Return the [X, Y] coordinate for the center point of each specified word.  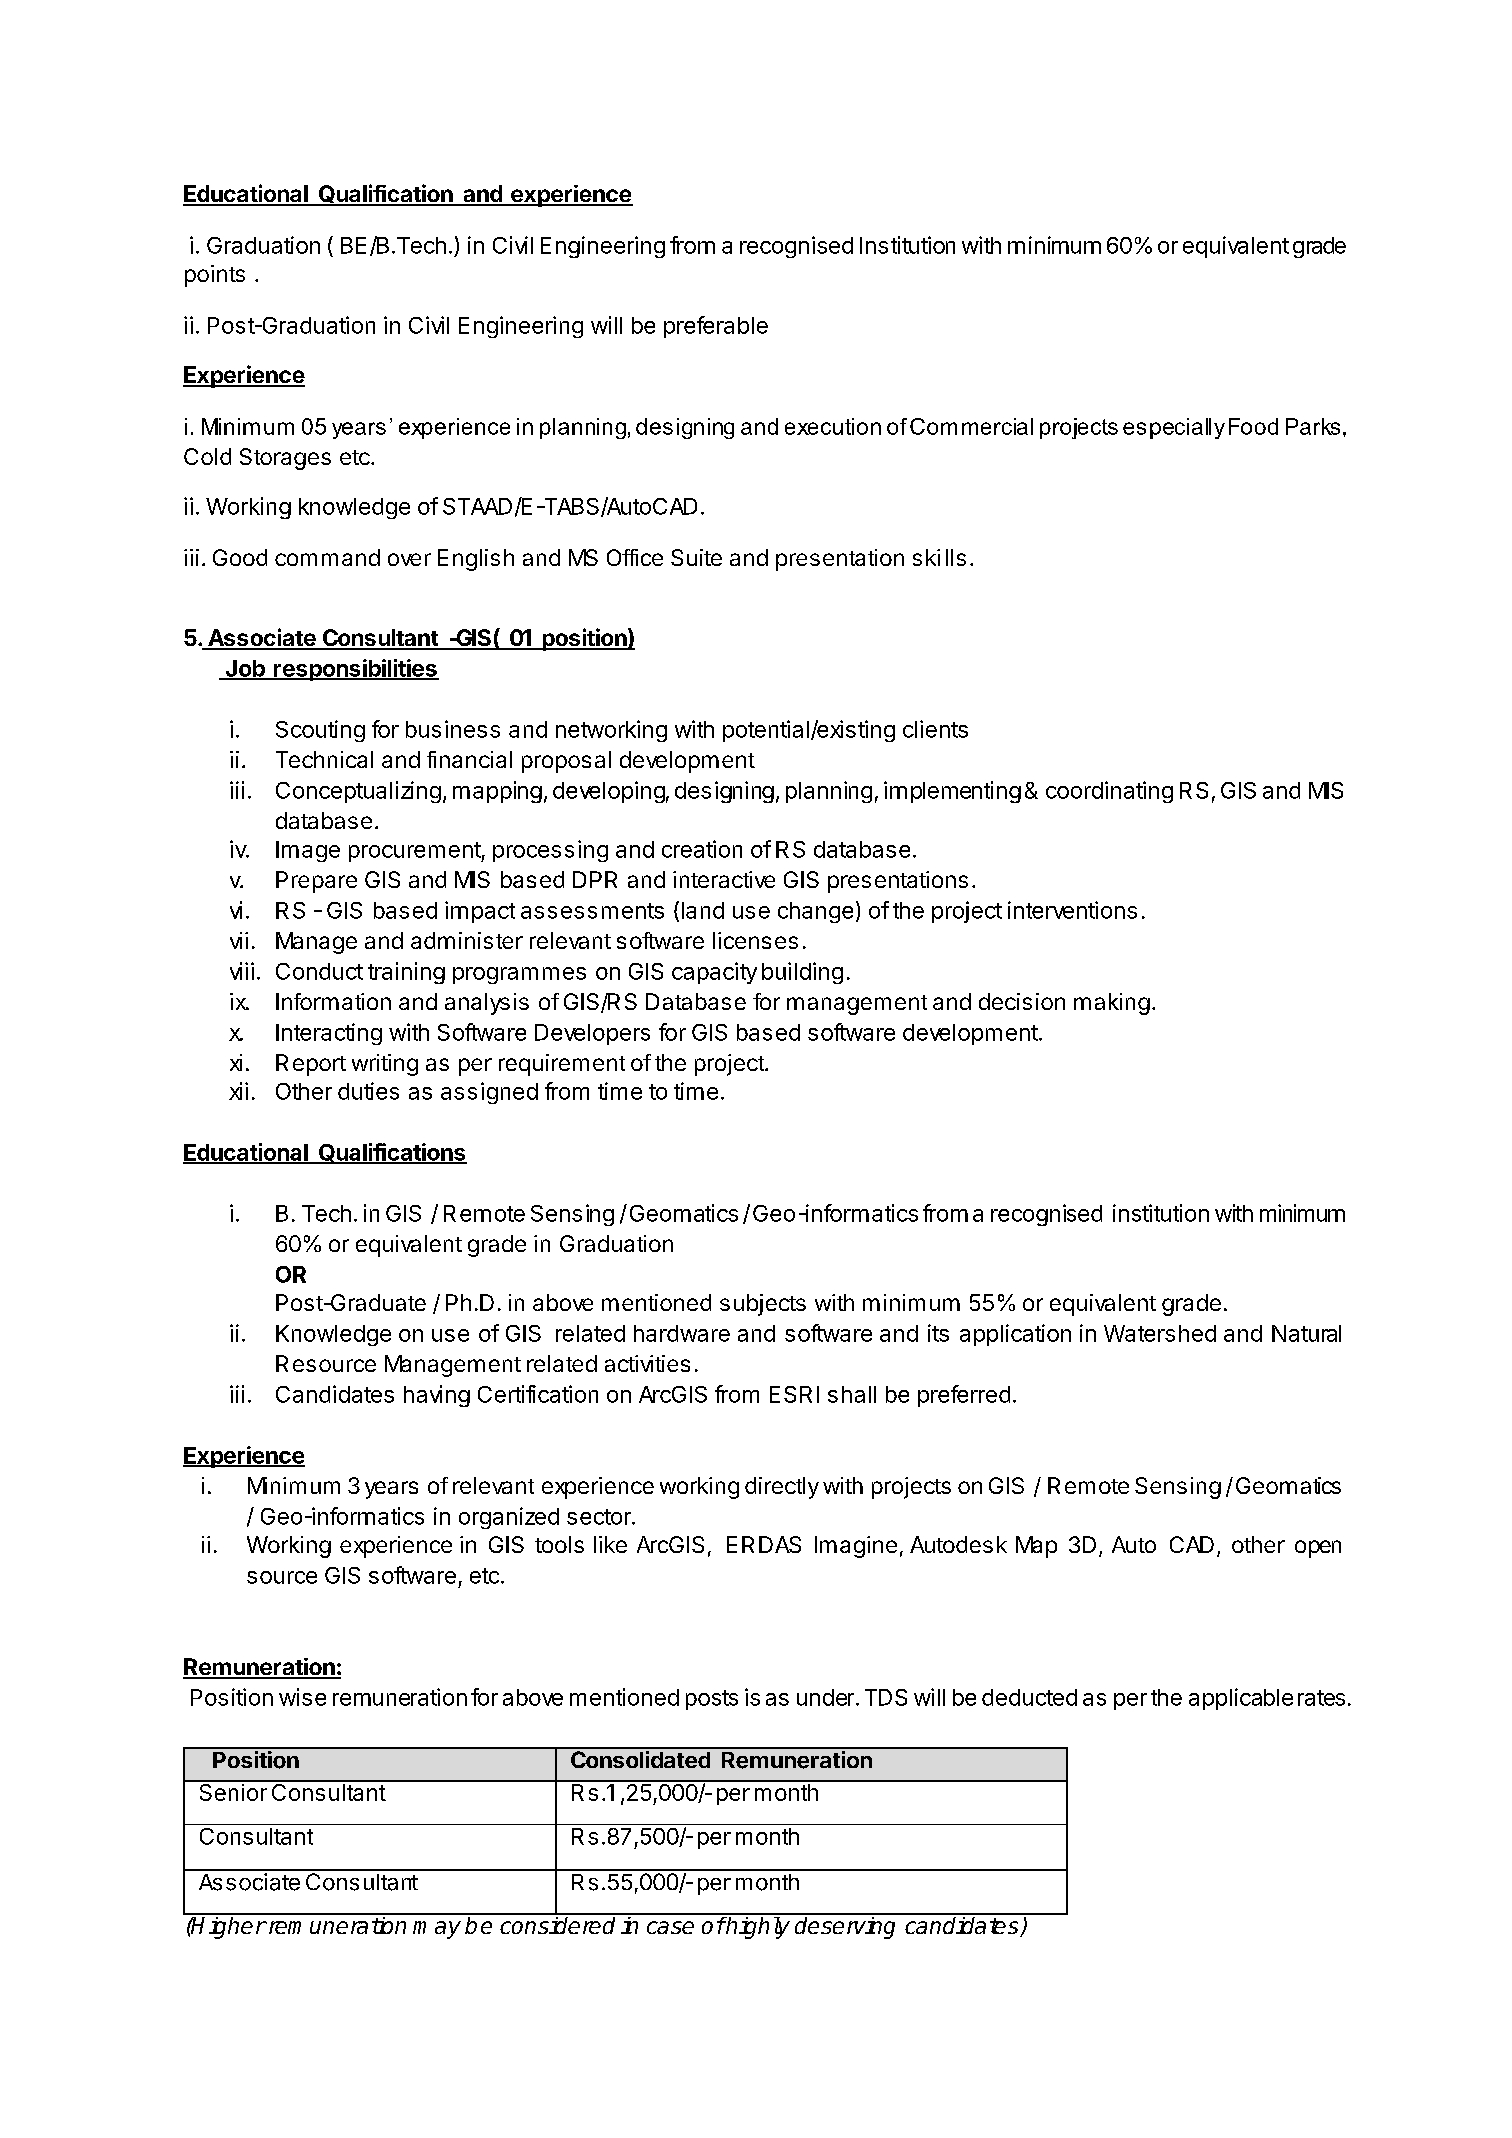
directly [782, 1488]
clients [935, 729]
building [802, 973]
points [215, 276]
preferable [716, 327]
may [437, 1930]
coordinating [1109, 792]
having [437, 1396]
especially [1174, 428]
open [1318, 1549]
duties [368, 1091]
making [1112, 1004]
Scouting [320, 731]
